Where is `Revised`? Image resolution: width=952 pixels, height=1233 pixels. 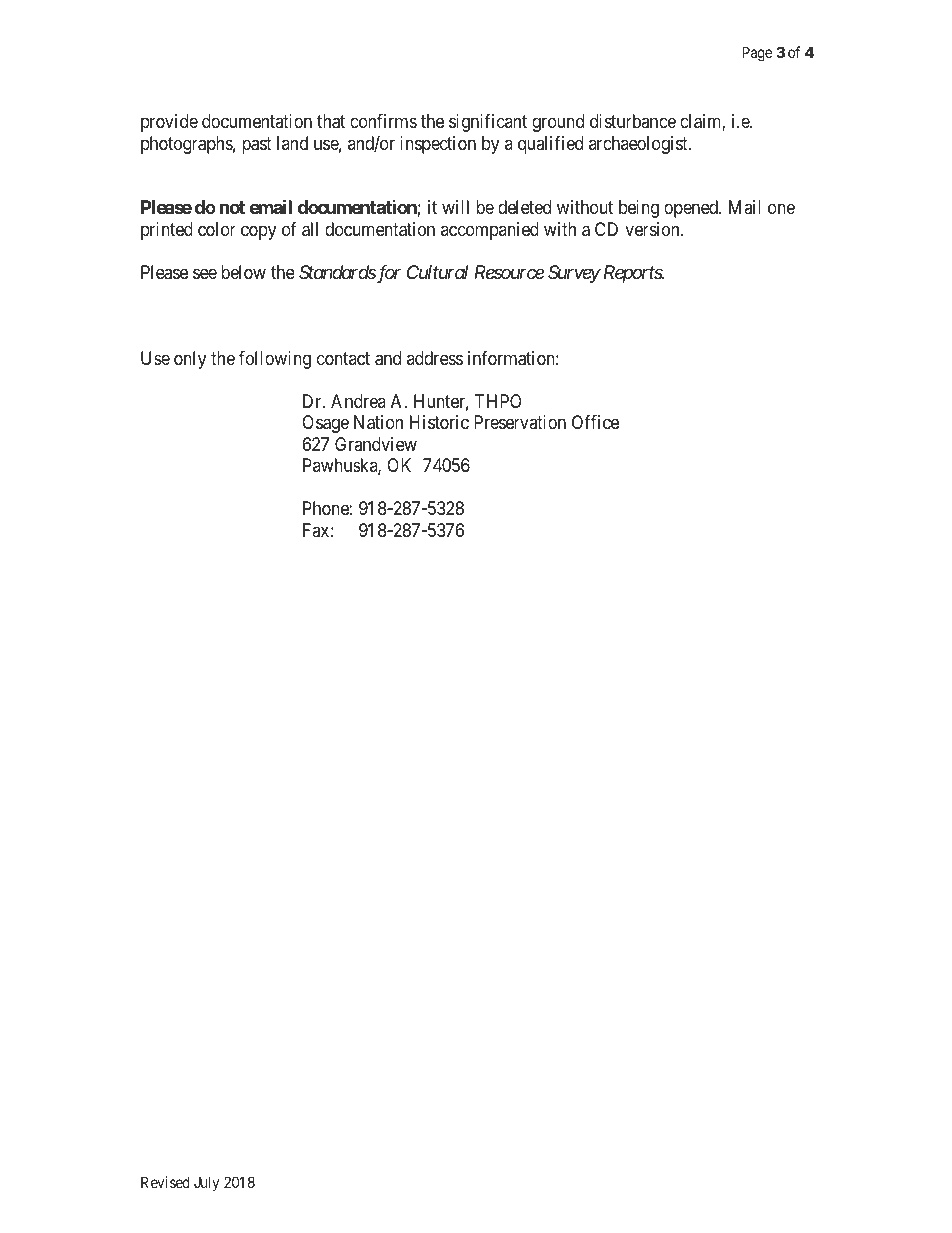 Revised is located at coordinates (165, 1182).
